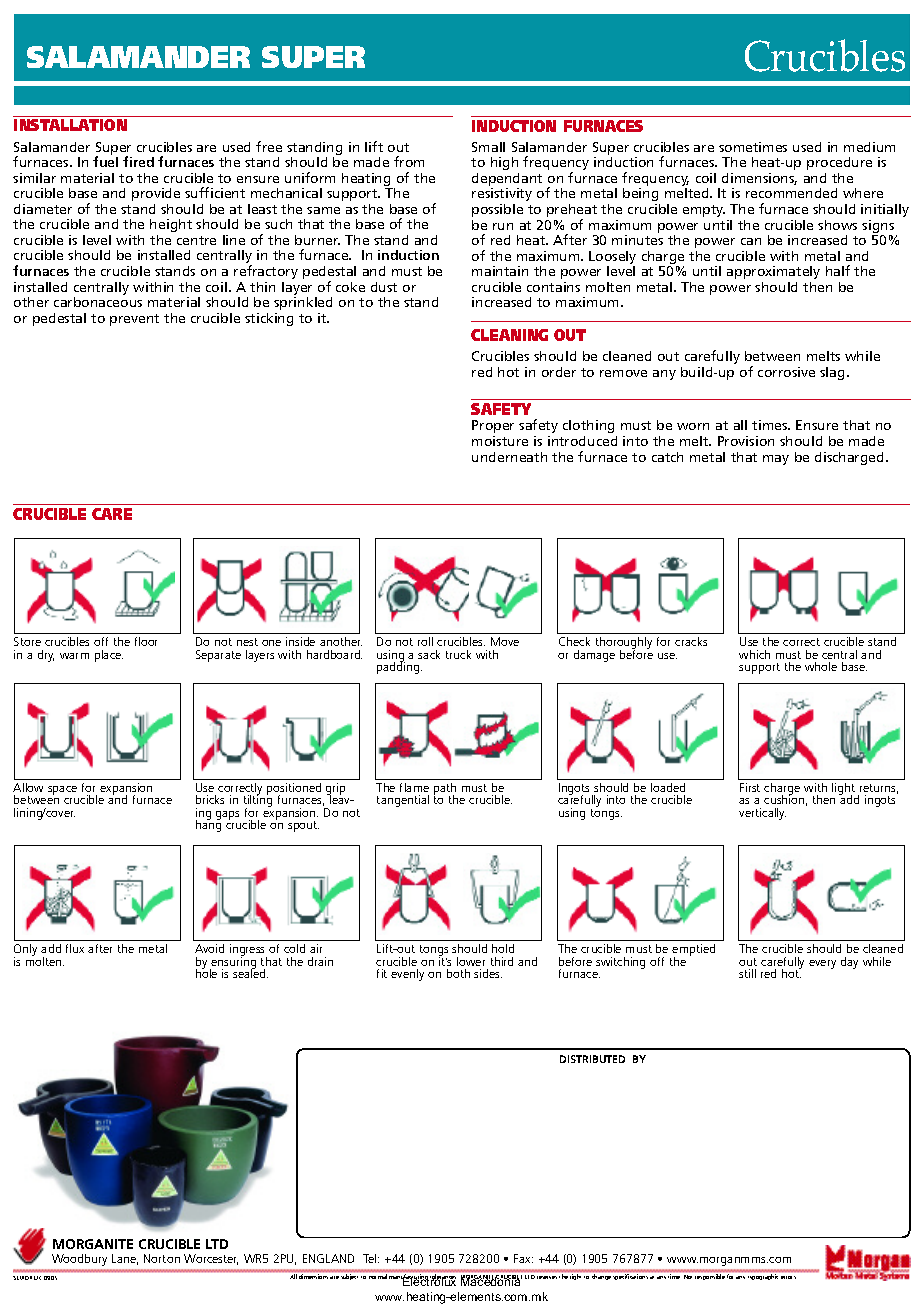  Describe the element at coordinates (509, 457) in the screenshot. I see `underneath` at that location.
